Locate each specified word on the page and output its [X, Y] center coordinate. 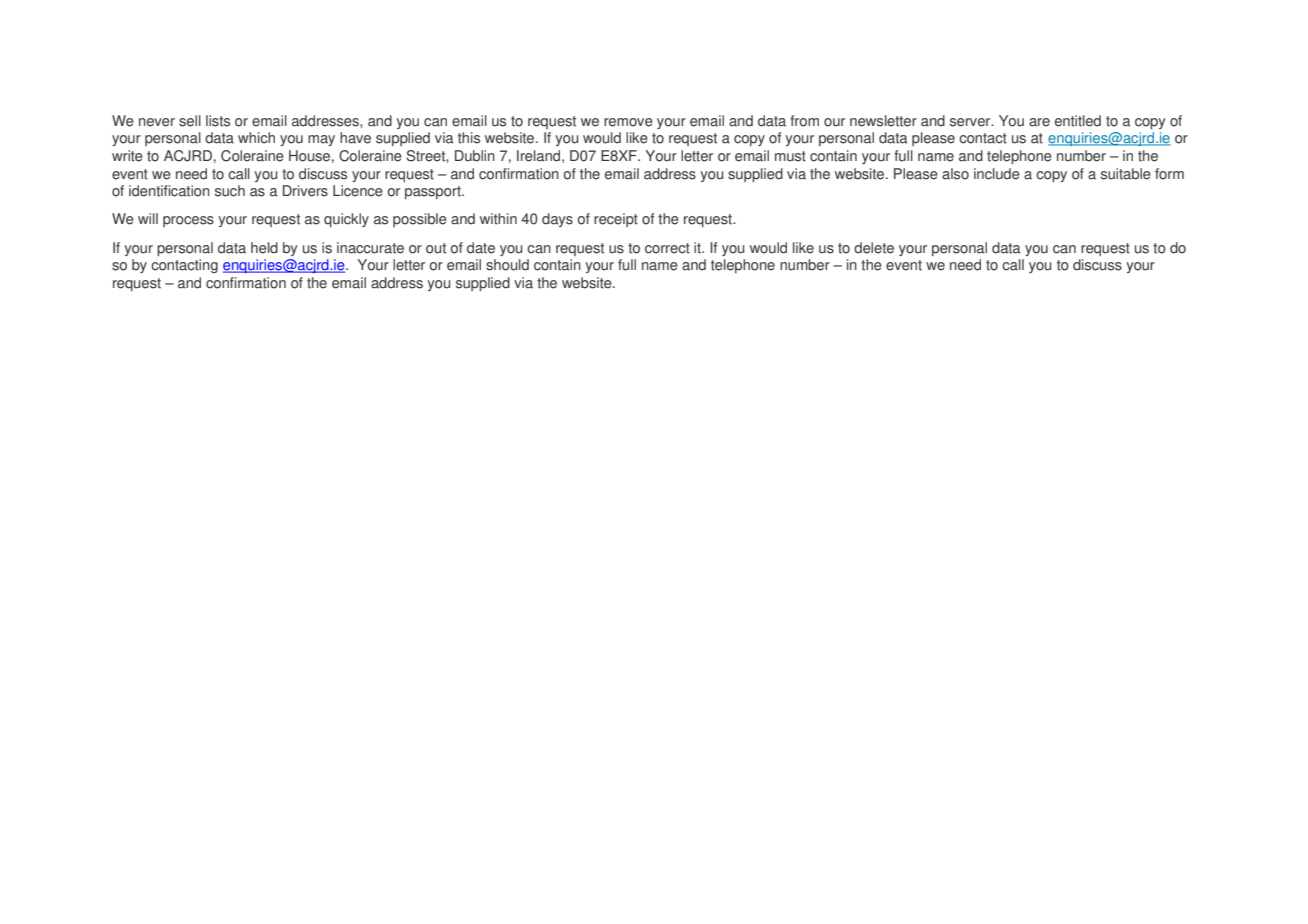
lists [218, 121]
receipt [616, 220]
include [997, 174]
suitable [1126, 174]
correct [667, 248]
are [1039, 122]
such [230, 191]
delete [874, 248]
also [955, 174]
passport [434, 192]
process [188, 221]
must [790, 156]
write [127, 156]
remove [628, 122]
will [148, 218]
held [264, 248]
